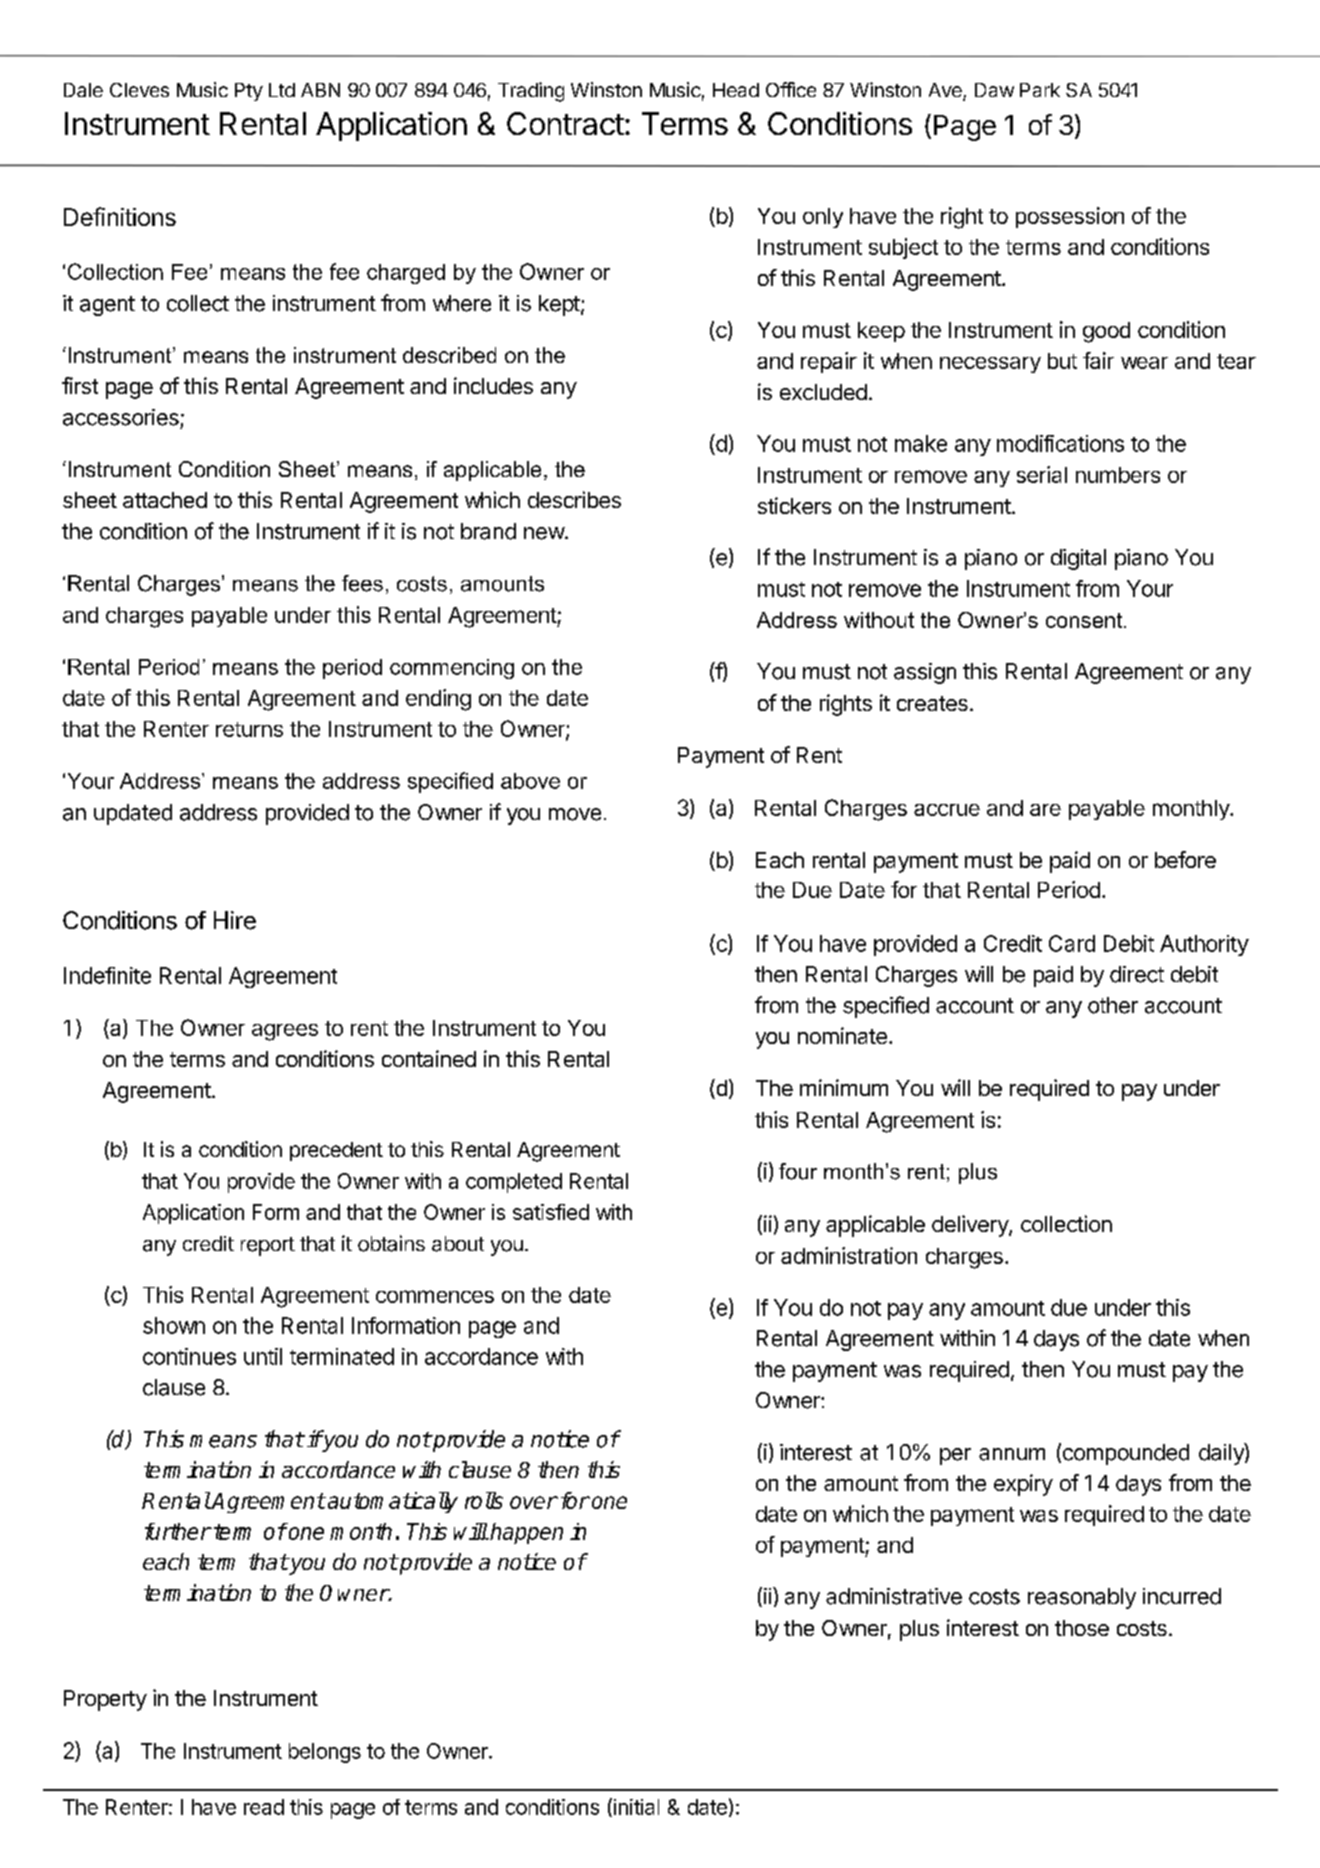  I want to click on Hire, so click(235, 920).
